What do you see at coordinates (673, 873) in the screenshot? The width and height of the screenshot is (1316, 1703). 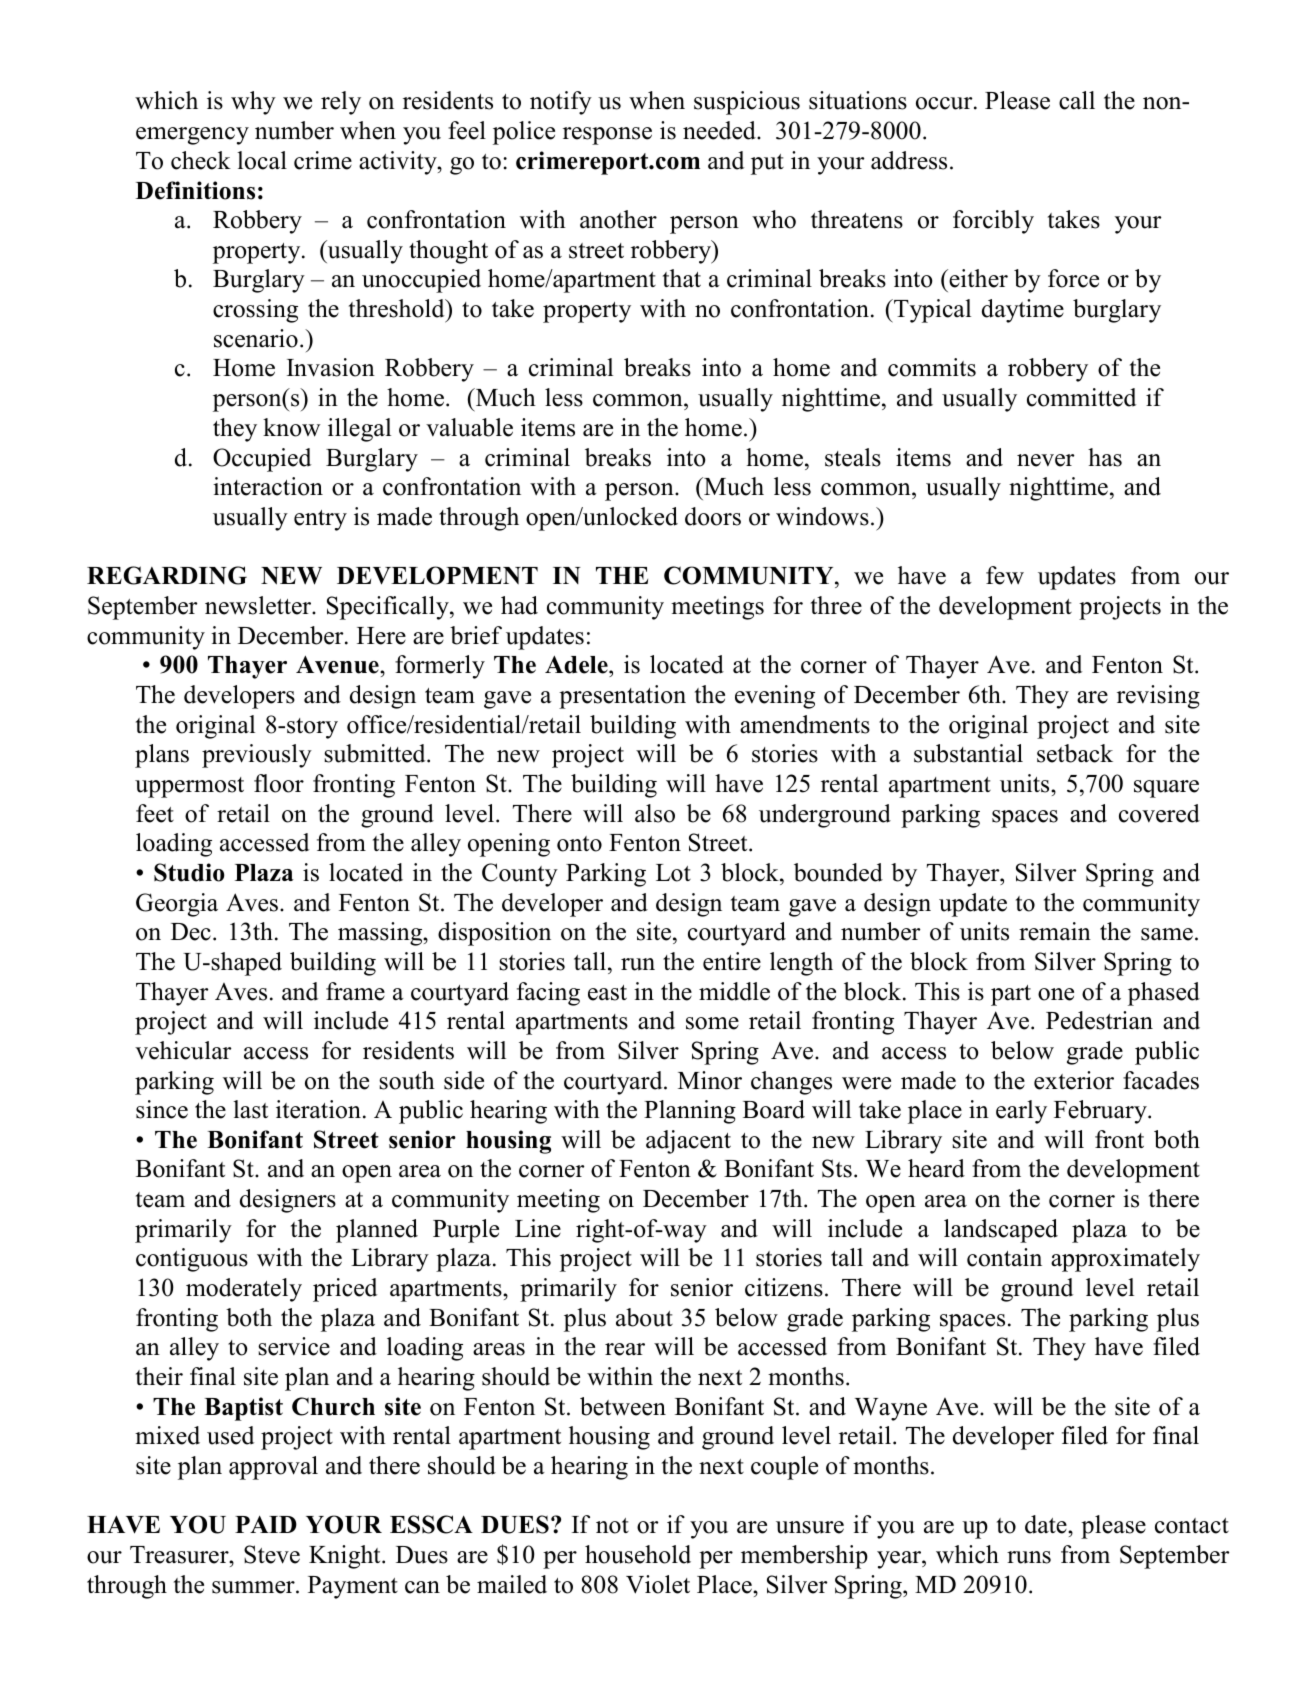 I see `Lot` at bounding box center [673, 873].
